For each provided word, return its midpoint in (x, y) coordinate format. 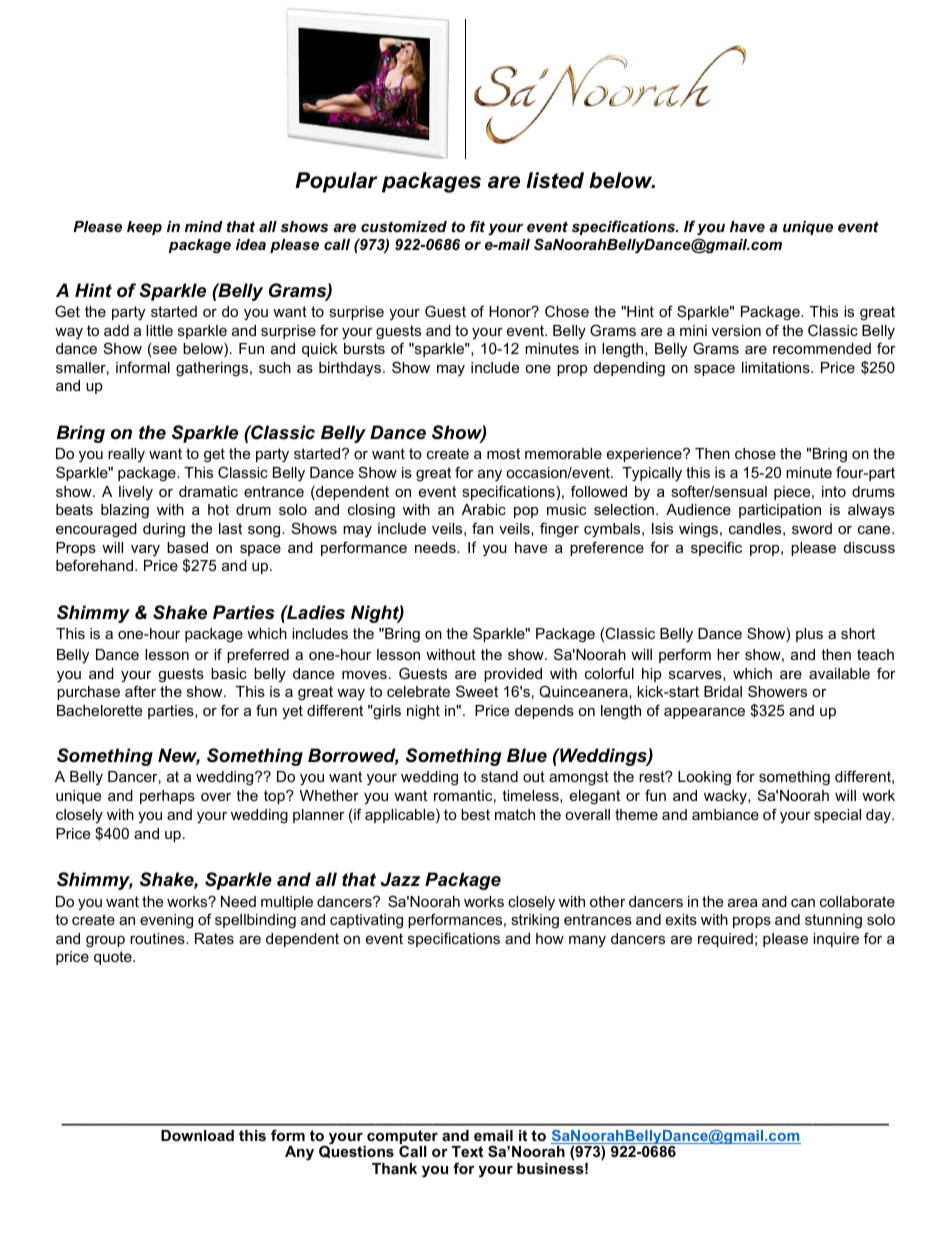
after (140, 691)
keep (144, 228)
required (725, 940)
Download (197, 1135)
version (736, 330)
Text (467, 1151)
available (839, 673)
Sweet (477, 691)
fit (477, 226)
